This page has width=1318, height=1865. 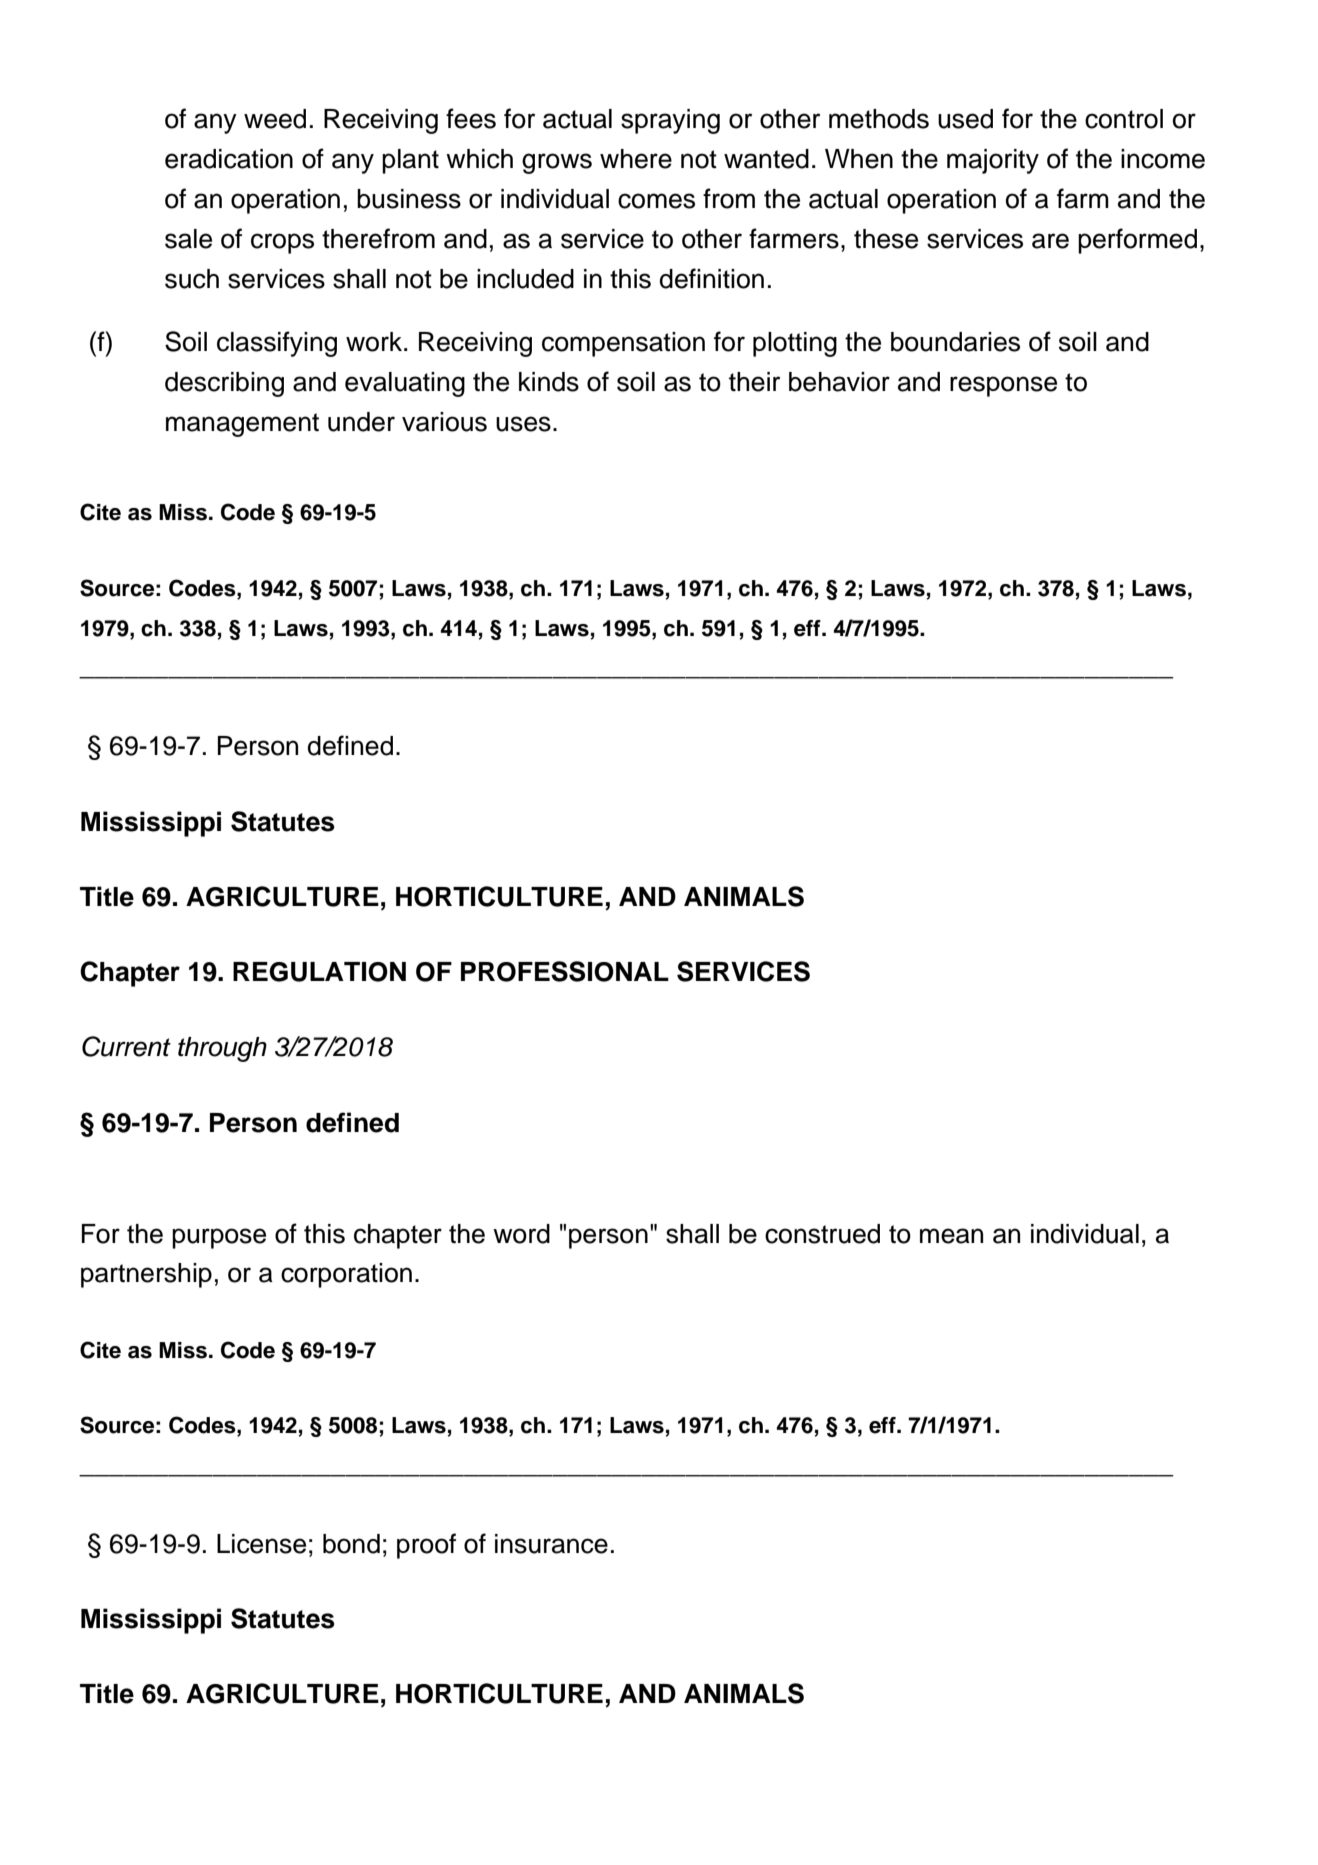 I want to click on through, so click(x=222, y=1049).
